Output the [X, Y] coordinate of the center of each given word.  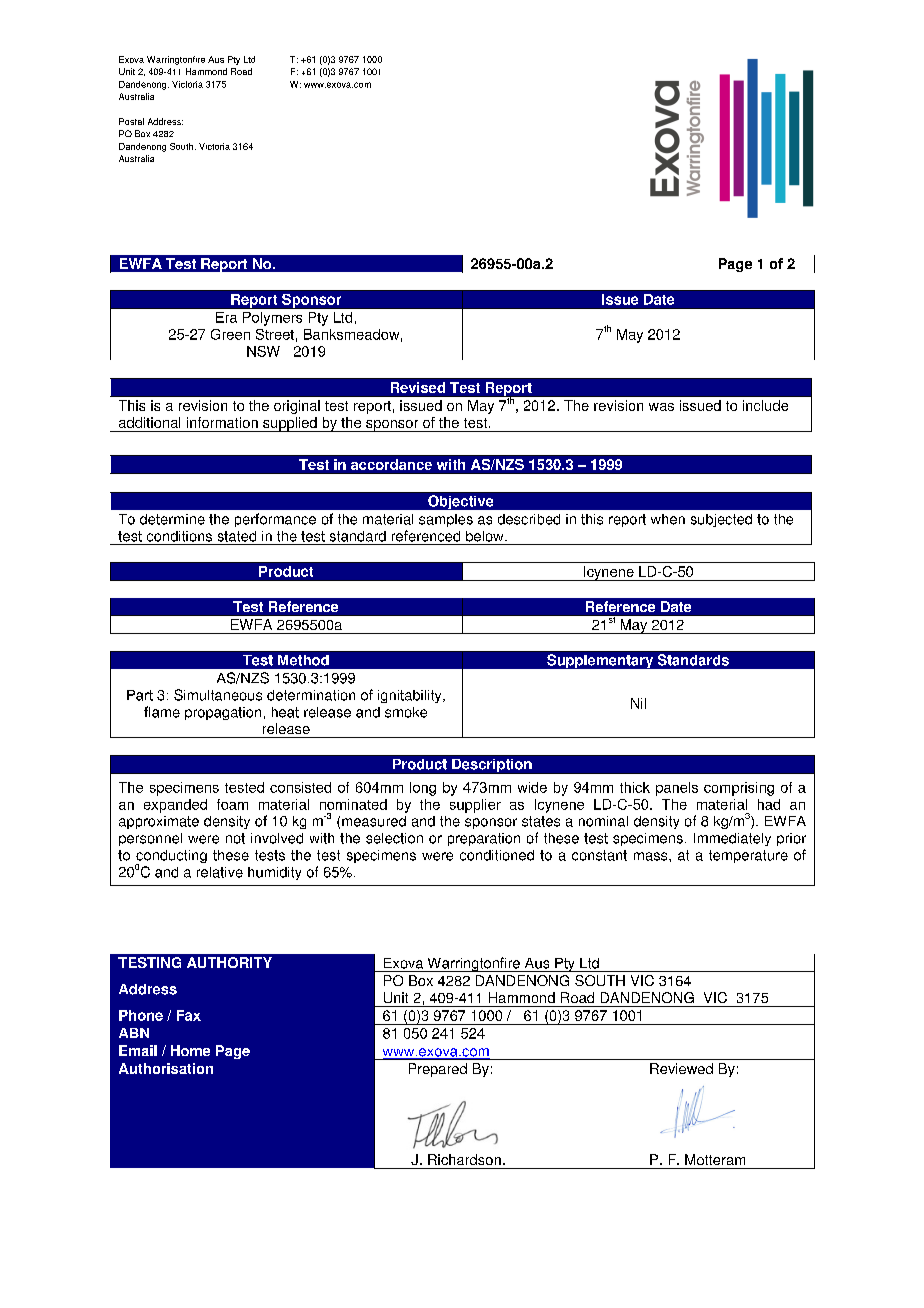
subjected [721, 520]
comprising [739, 789]
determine [172, 519]
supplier [475, 806]
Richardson [464, 1159]
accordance [391, 464]
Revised [418, 387]
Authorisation [166, 1068]
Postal [131, 121]
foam [232, 804]
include [765, 405]
